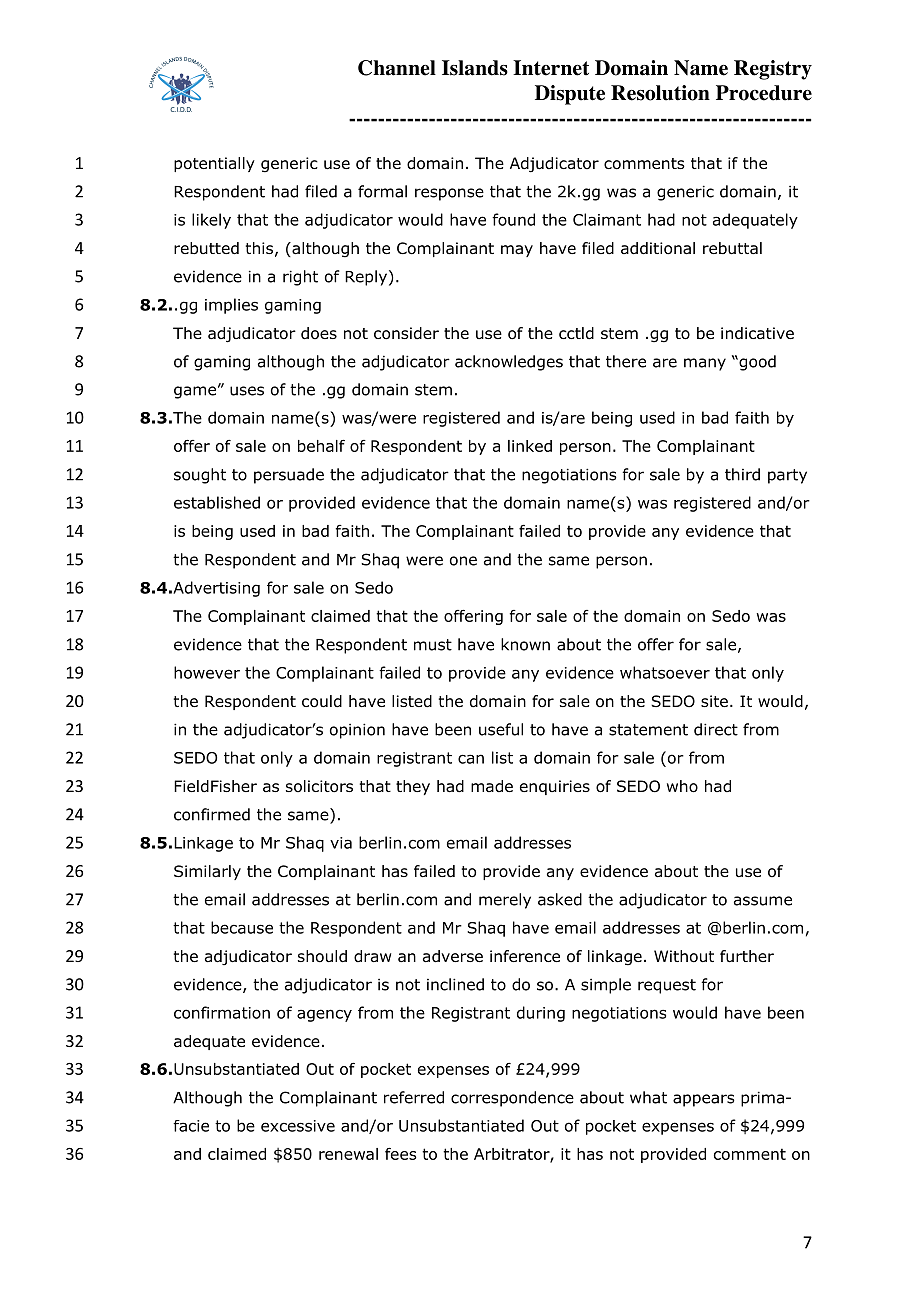 Image resolution: width=924 pixels, height=1308 pixels. Describe the element at coordinates (214, 164) in the image. I see `potentially` at that location.
